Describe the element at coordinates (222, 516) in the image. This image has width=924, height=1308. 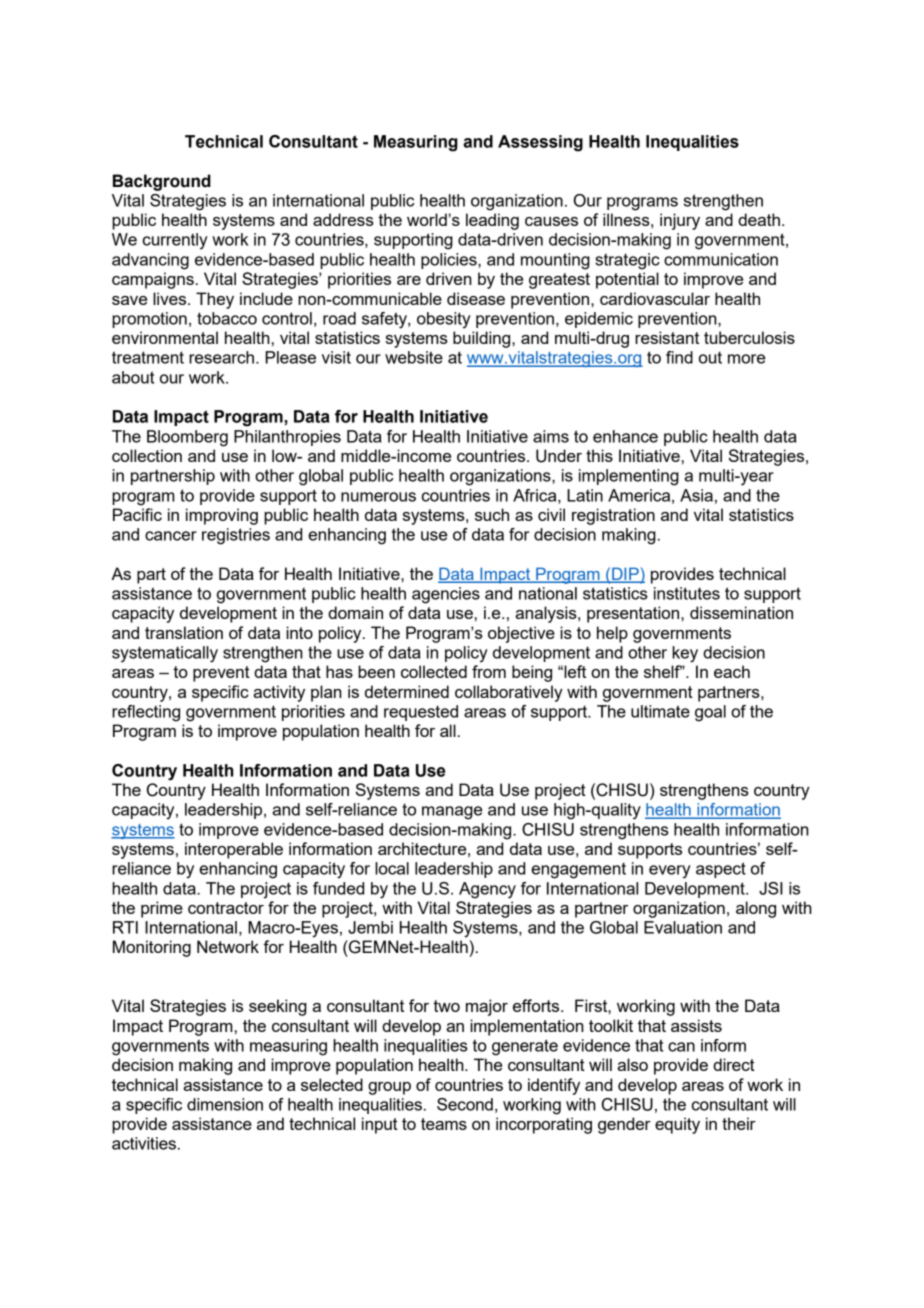
I see `improving` at that location.
